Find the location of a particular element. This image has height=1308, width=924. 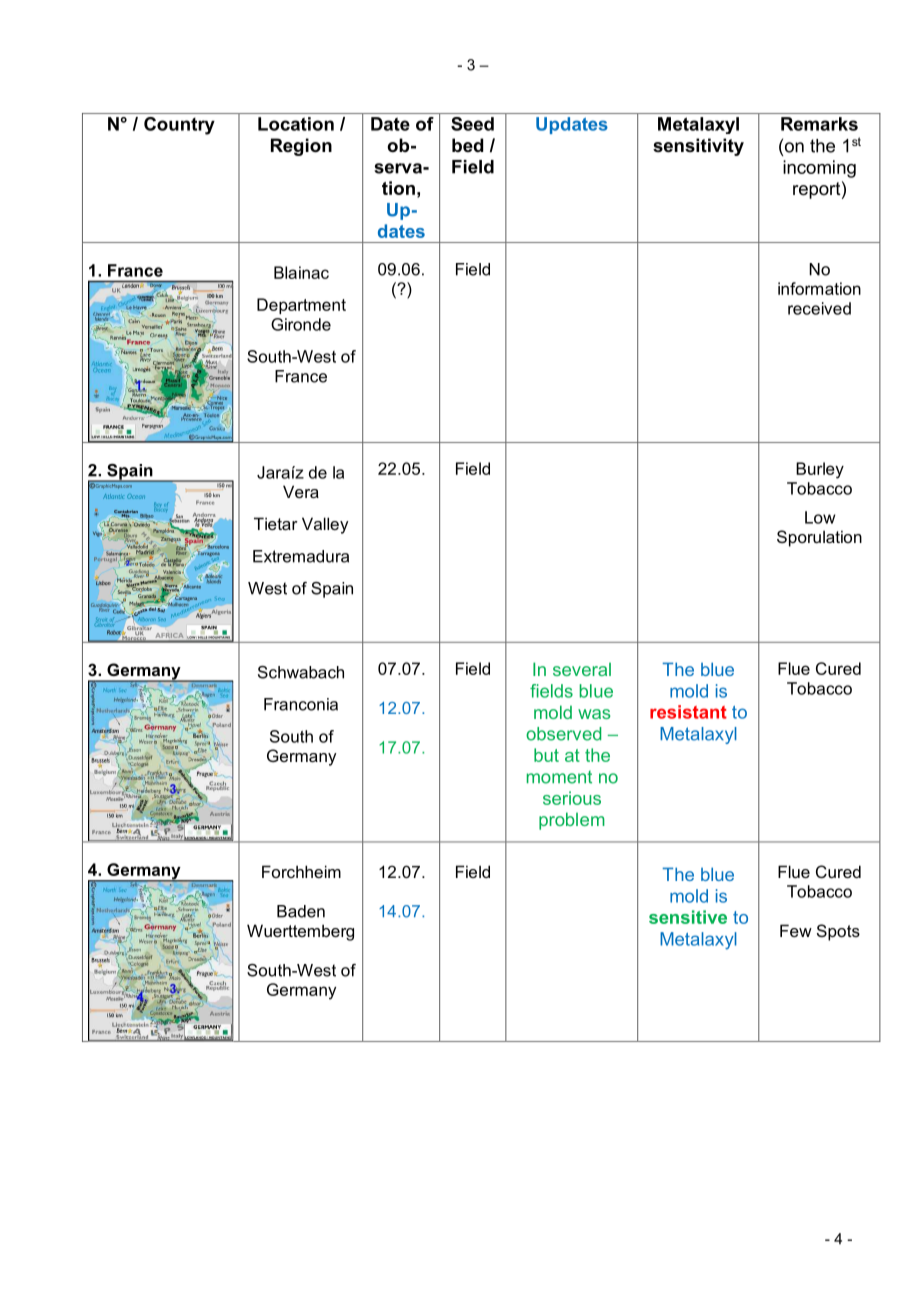

sensitivity is located at coordinates (698, 147).
